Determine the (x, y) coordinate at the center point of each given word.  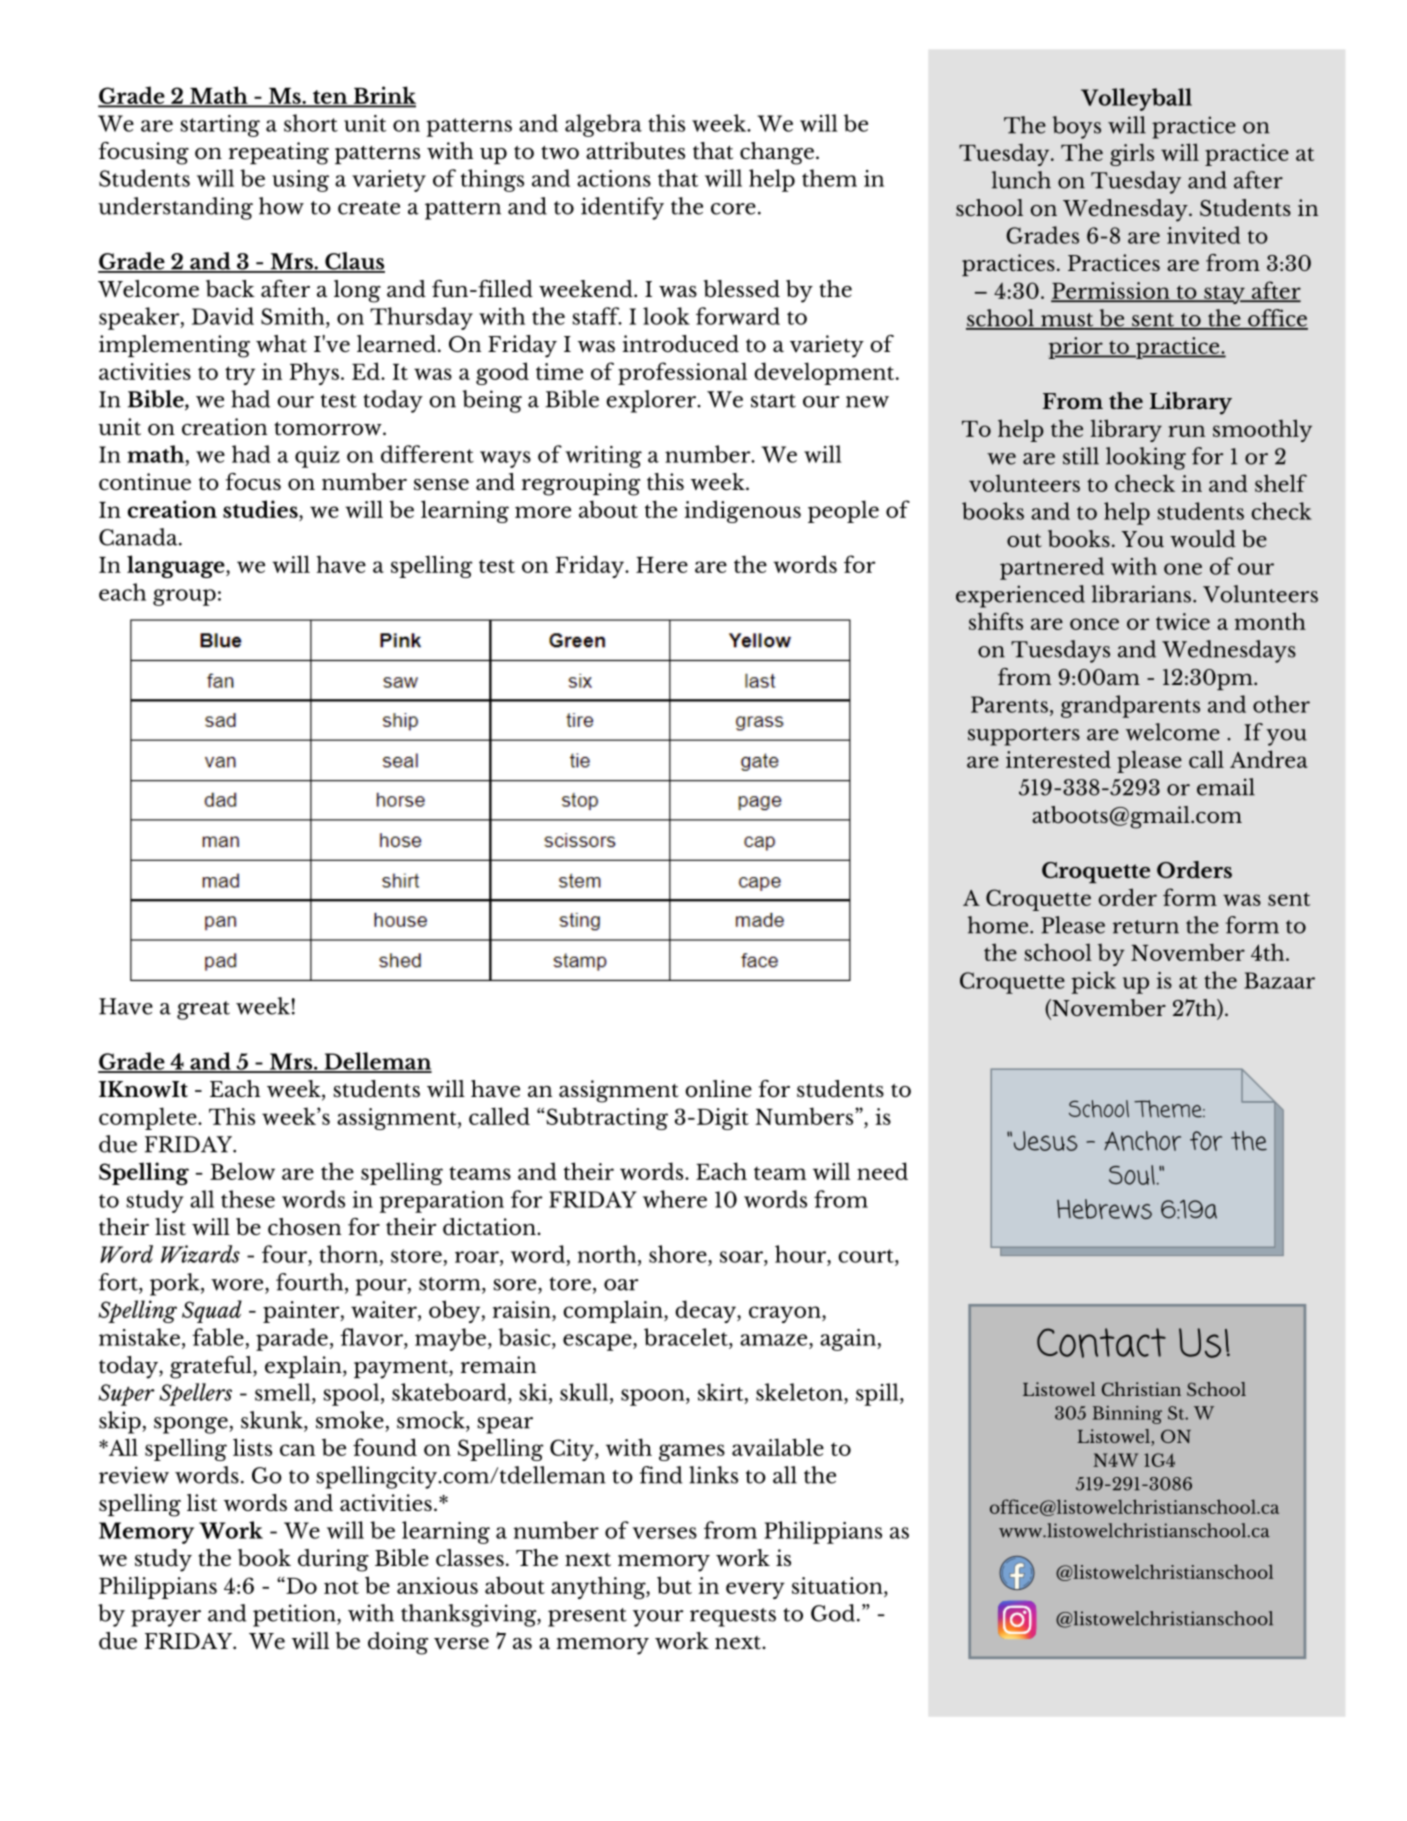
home (999, 925)
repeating (279, 153)
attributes (635, 151)
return (1146, 927)
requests (733, 1617)
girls (1132, 154)
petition (295, 1615)
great (203, 1010)
